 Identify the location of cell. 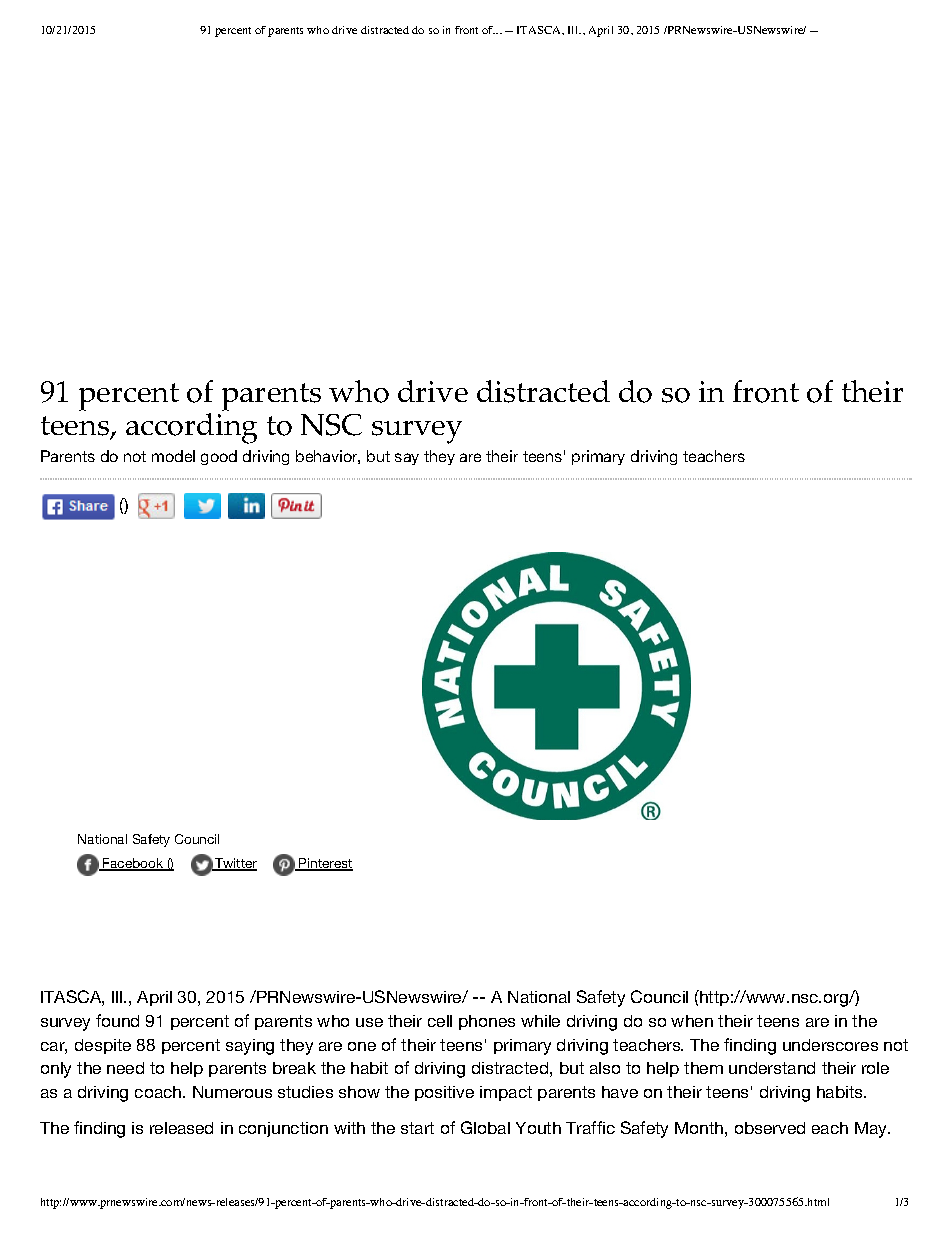
(440, 1021).
